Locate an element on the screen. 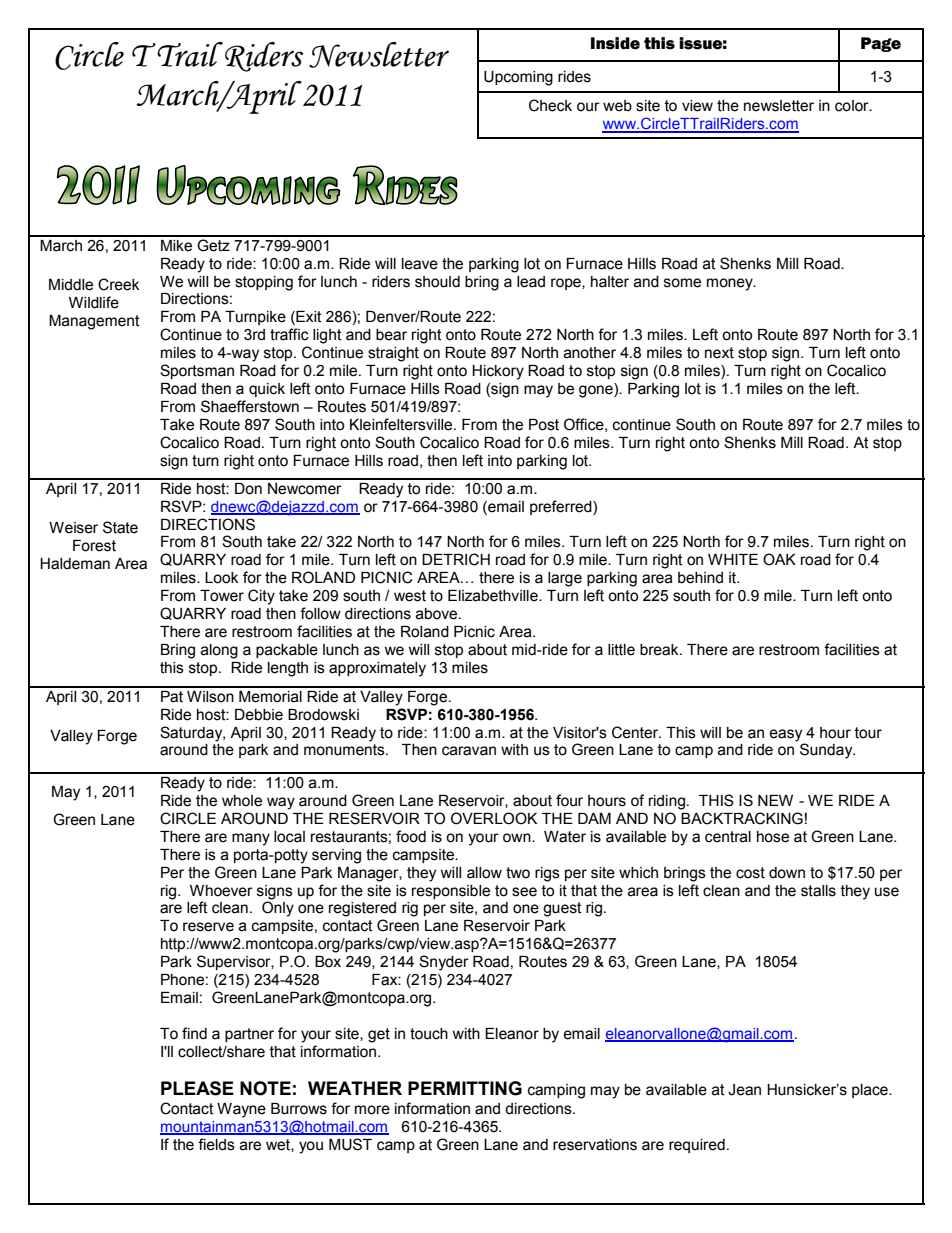  color is located at coordinates (853, 106).
